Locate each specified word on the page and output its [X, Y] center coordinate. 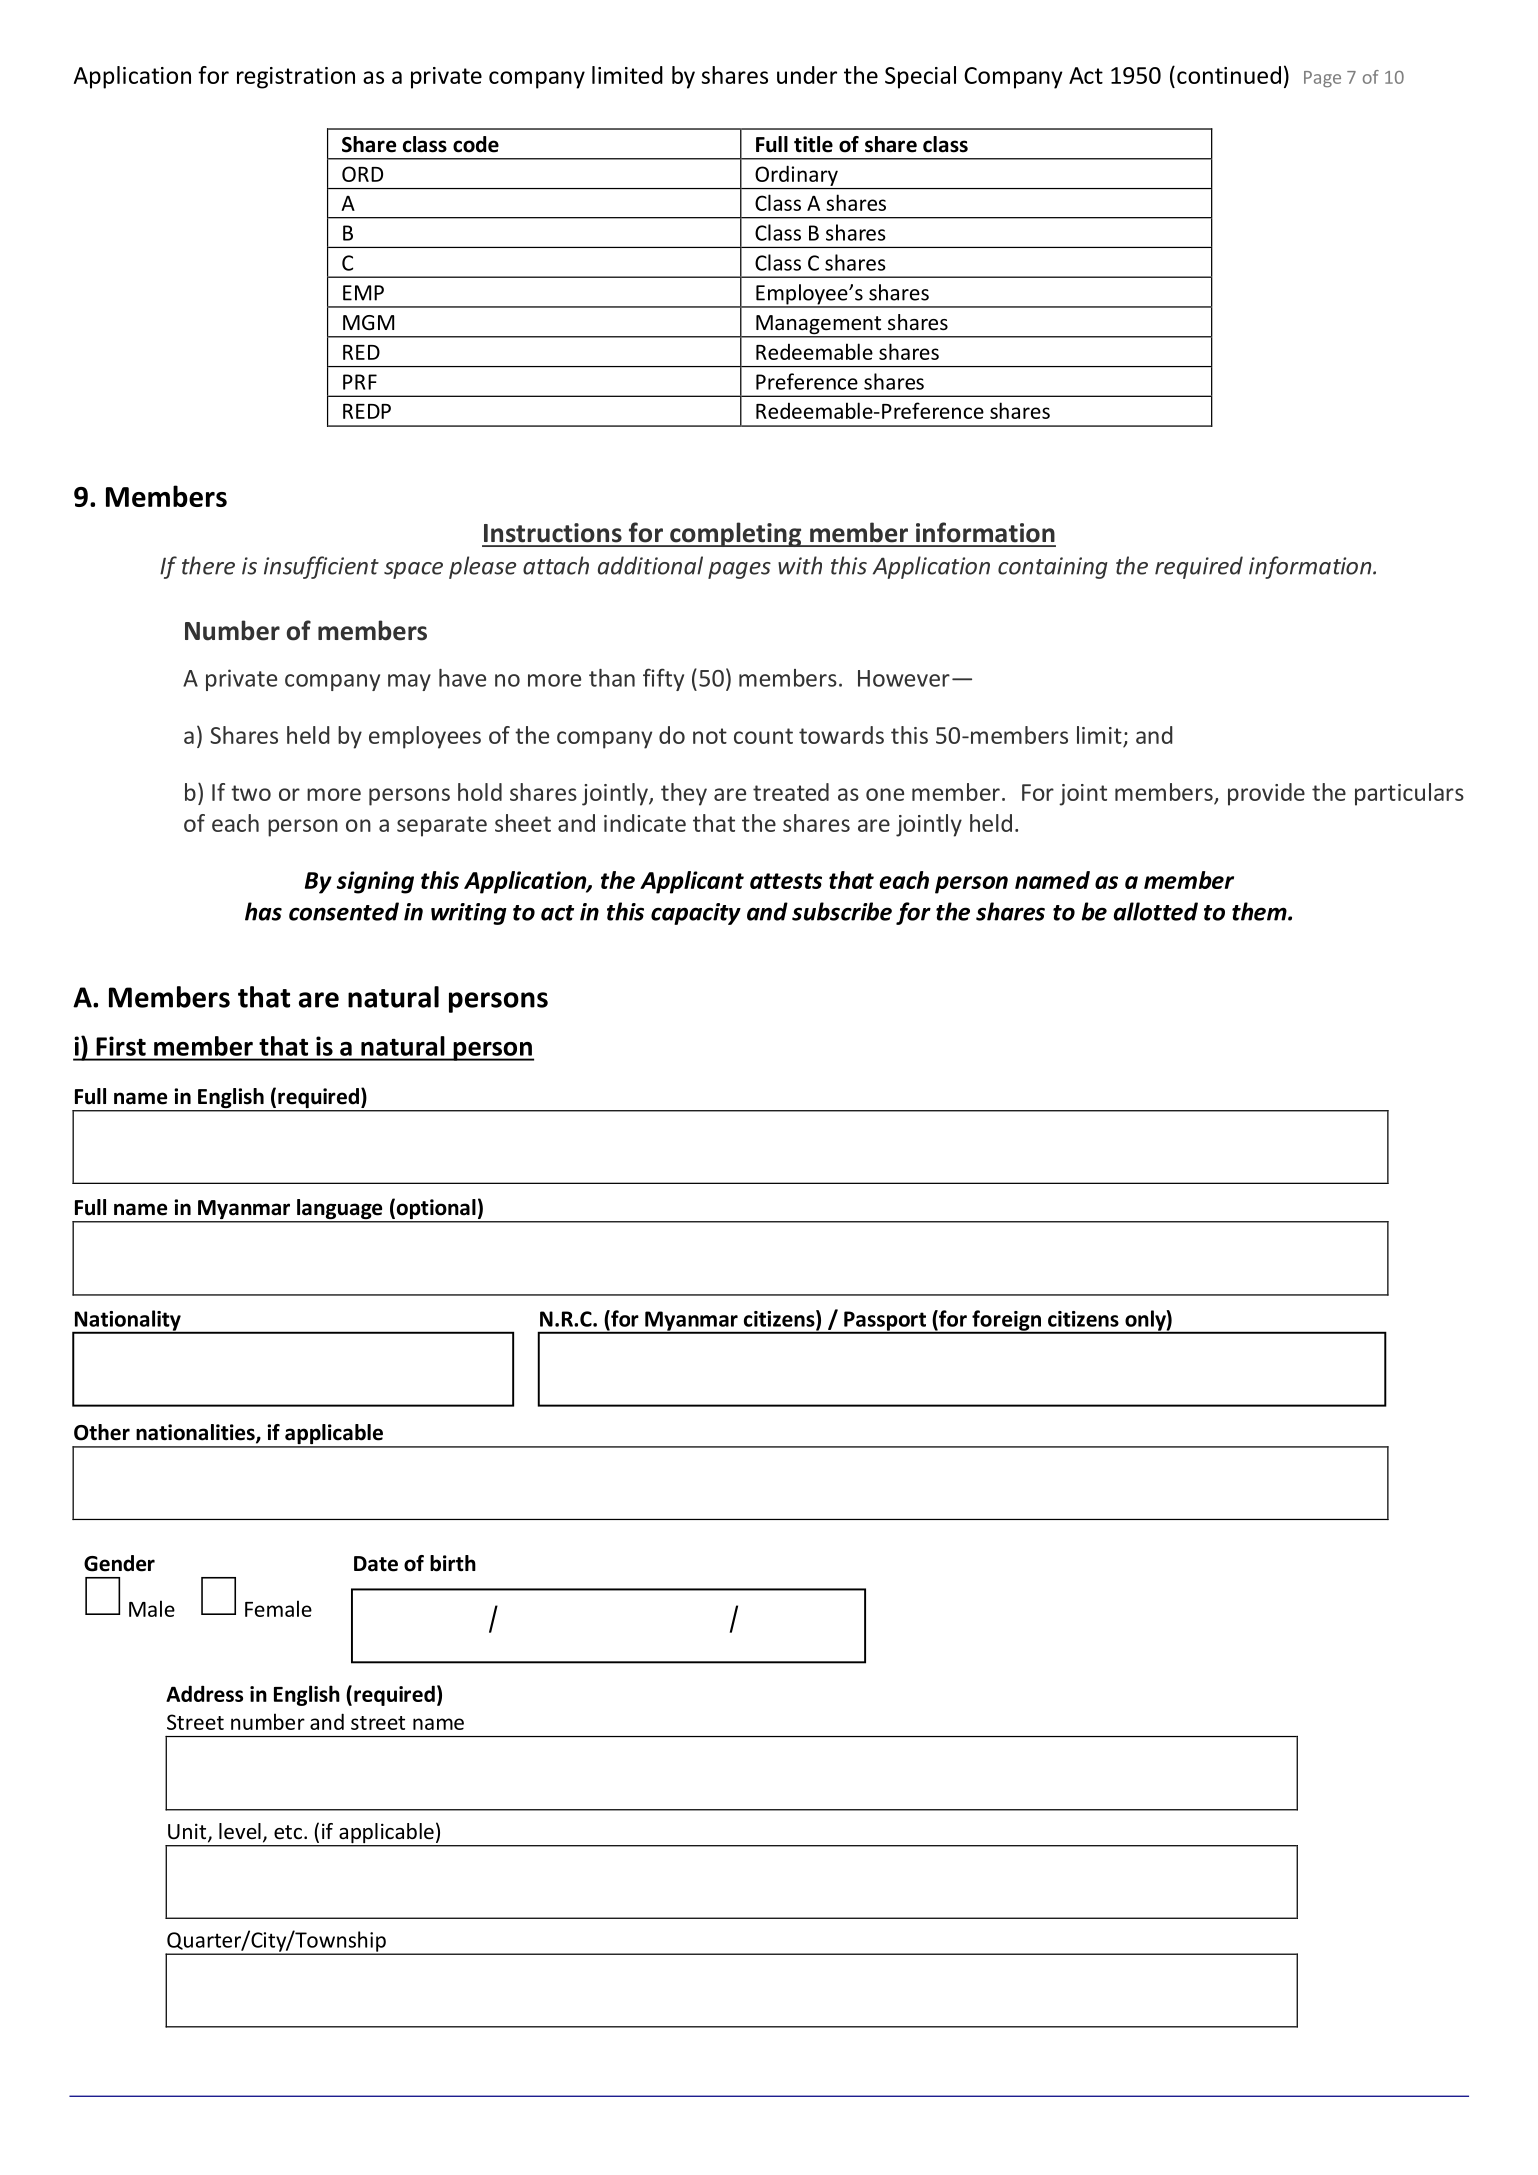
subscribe [842, 911]
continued [1229, 75]
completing [736, 534]
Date [376, 1564]
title [813, 144]
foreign [1007, 1321]
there [208, 565]
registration [296, 78]
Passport [885, 1322]
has [263, 911]
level [240, 1831]
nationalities [196, 1433]
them [1260, 911]
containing [1053, 568]
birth [453, 1563]
